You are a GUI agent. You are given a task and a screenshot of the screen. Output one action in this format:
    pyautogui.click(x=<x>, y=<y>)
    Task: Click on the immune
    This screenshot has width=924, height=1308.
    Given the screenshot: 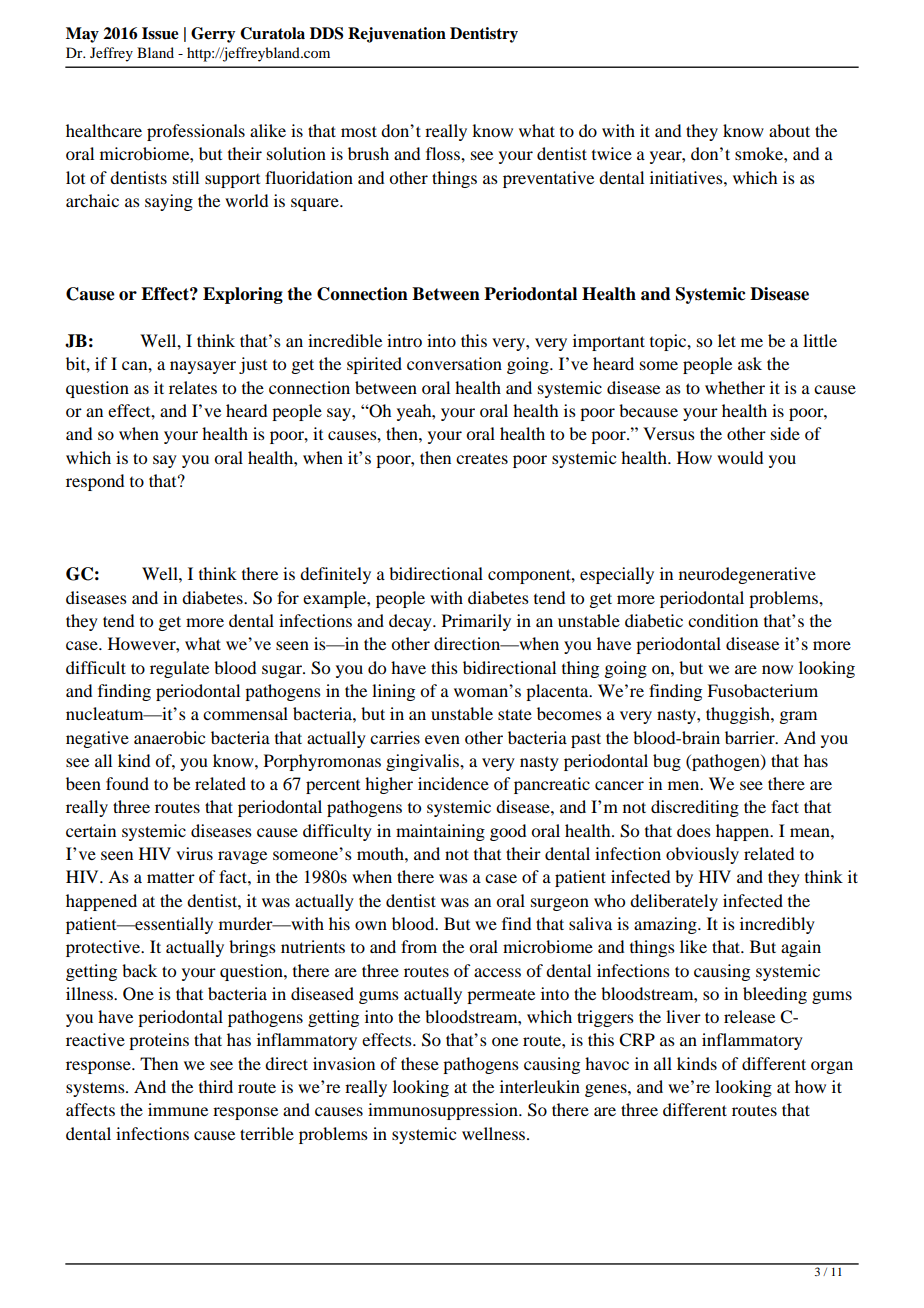 What is the action you would take?
    pyautogui.click(x=178, y=1109)
